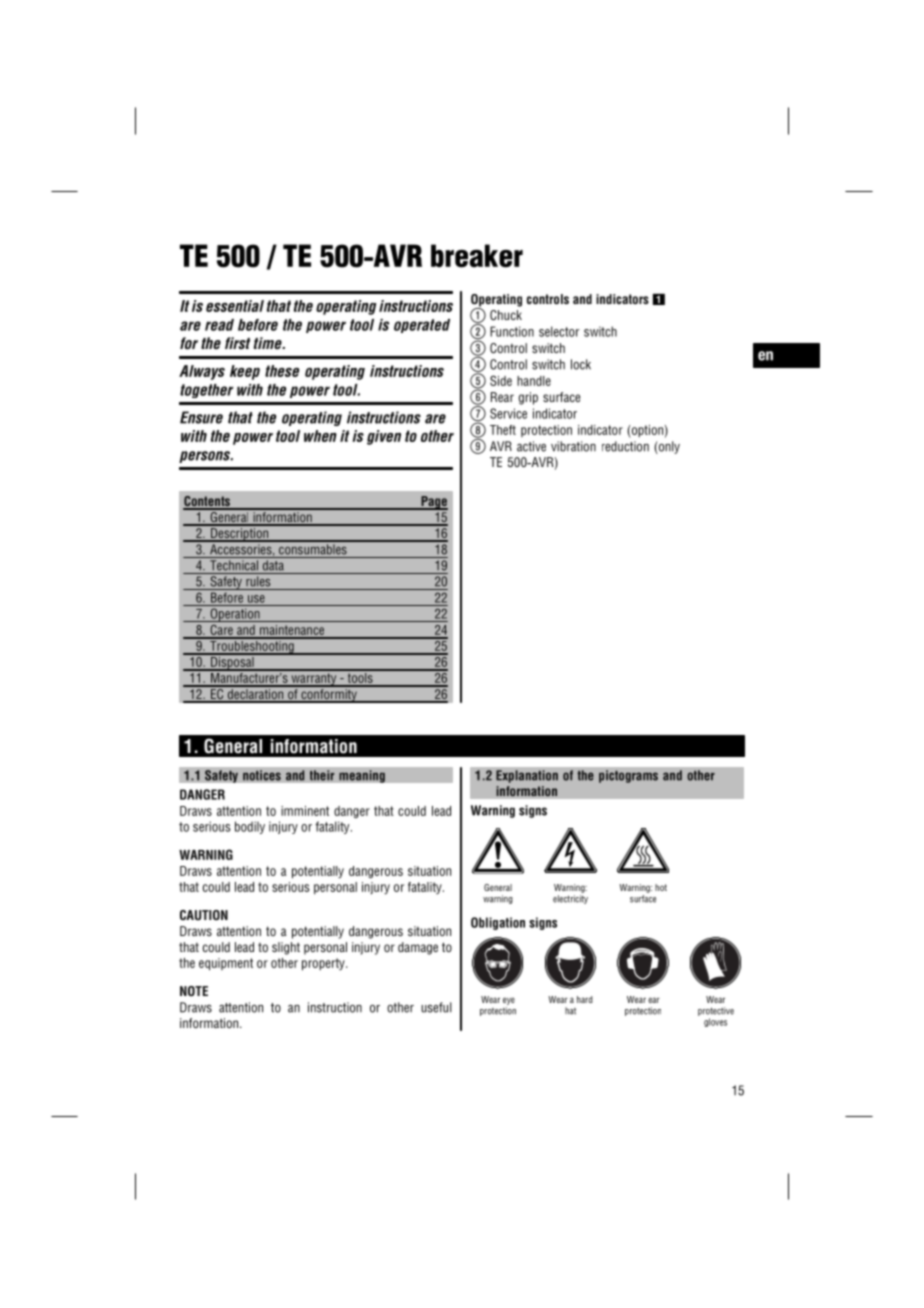 This image has width=924, height=1308. I want to click on imminent, so click(305, 811).
